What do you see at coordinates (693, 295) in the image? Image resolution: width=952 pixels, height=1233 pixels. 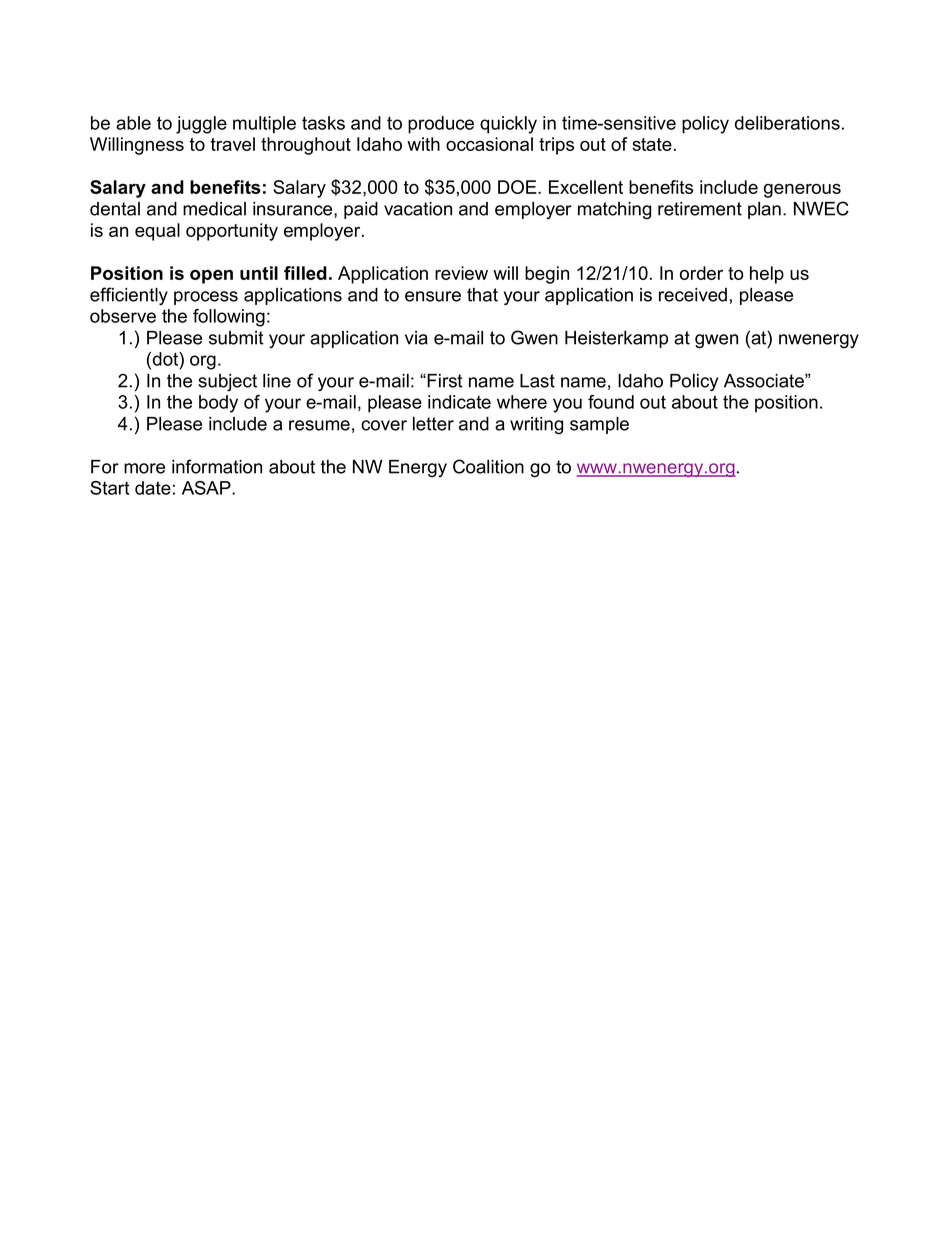 I see `received` at bounding box center [693, 295].
